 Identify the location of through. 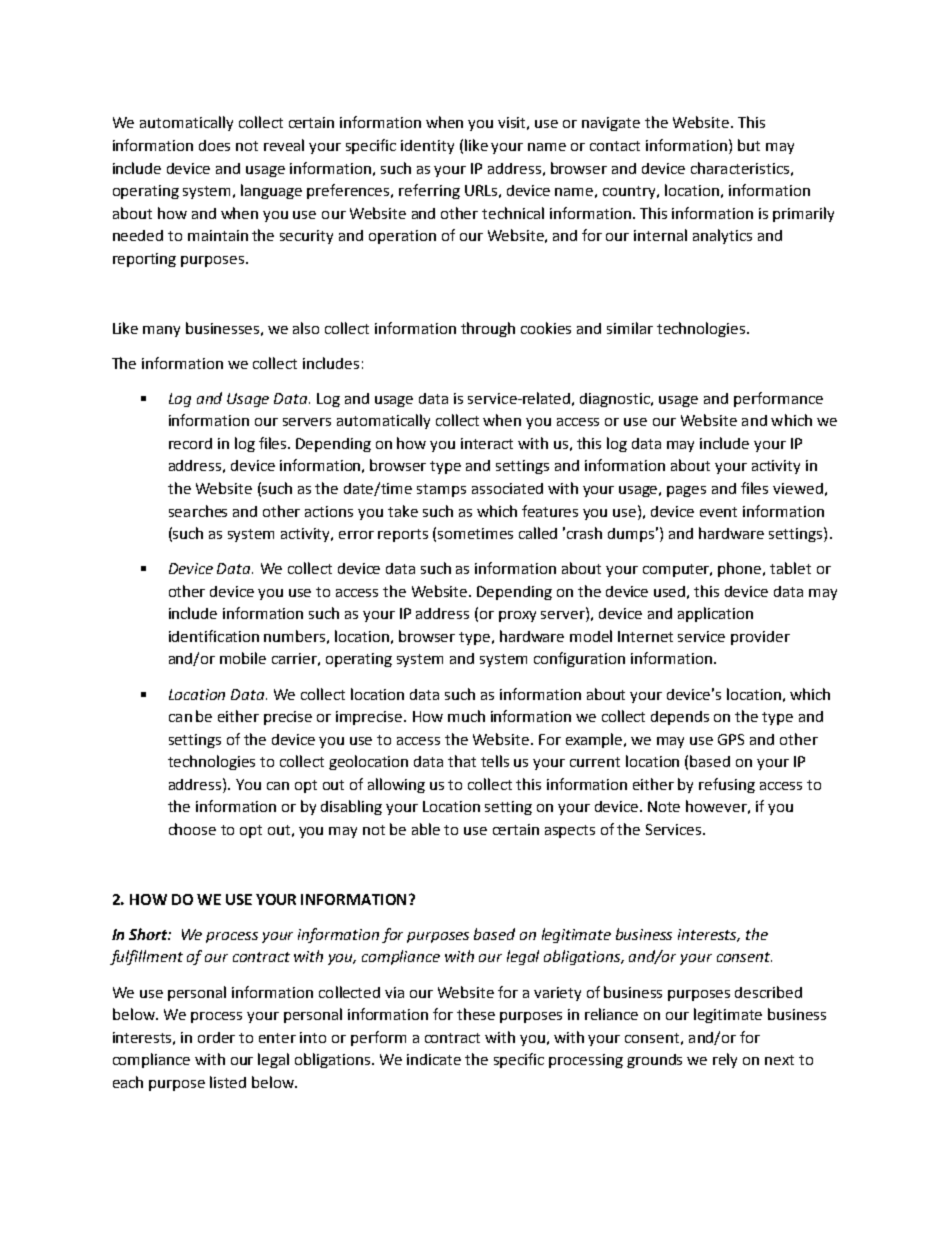
(488, 329).
